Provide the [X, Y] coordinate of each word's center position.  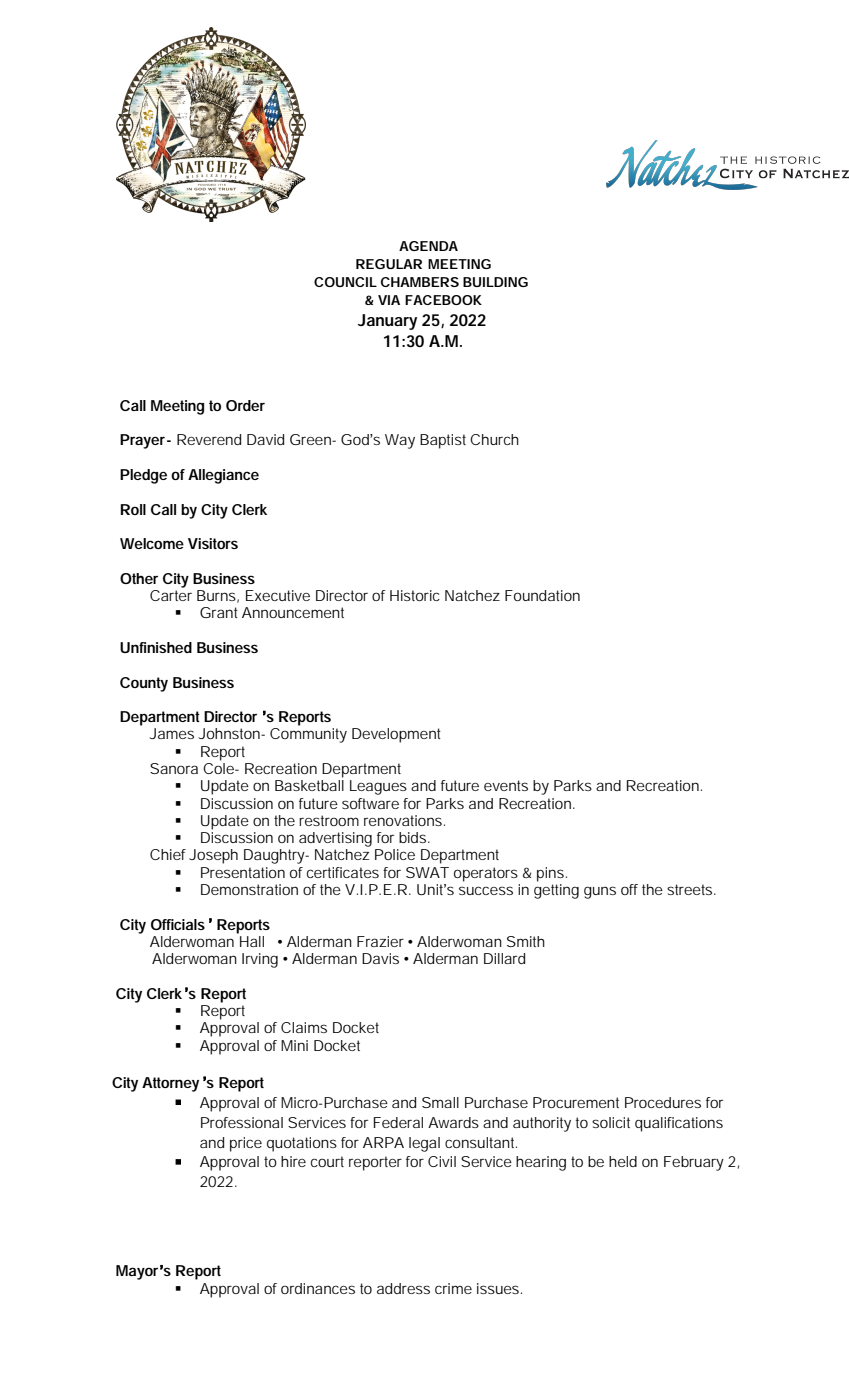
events [506, 785]
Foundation [542, 595]
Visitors [213, 543]
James [172, 733]
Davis [380, 958]
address [403, 1288]
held [623, 1161]
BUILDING [495, 282]
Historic [415, 595]
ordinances [318, 1288]
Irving [260, 960]
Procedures [663, 1102]
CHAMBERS [420, 282]
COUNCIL [345, 282]
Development [396, 735]
